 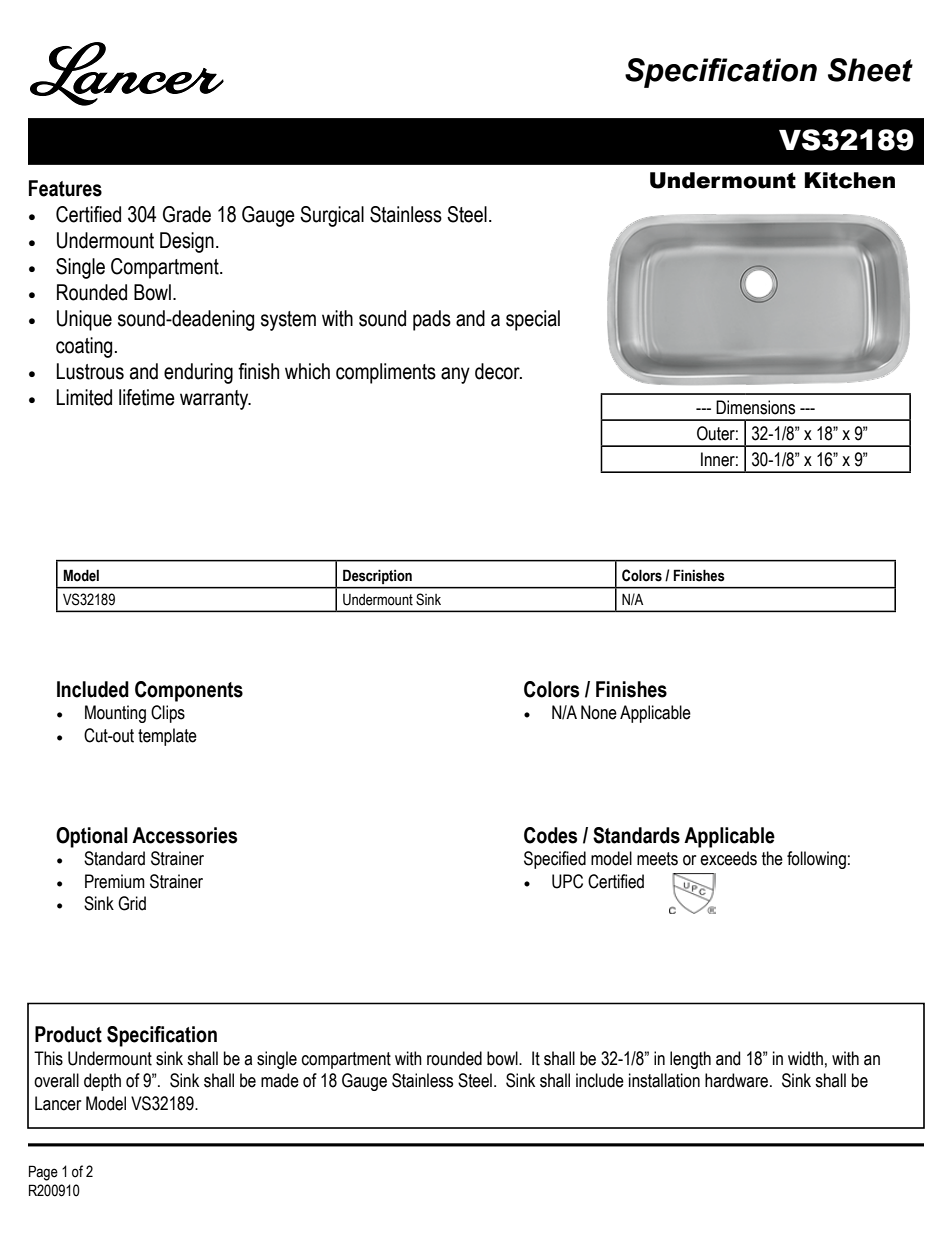 I want to click on Surgical, so click(x=332, y=216).
